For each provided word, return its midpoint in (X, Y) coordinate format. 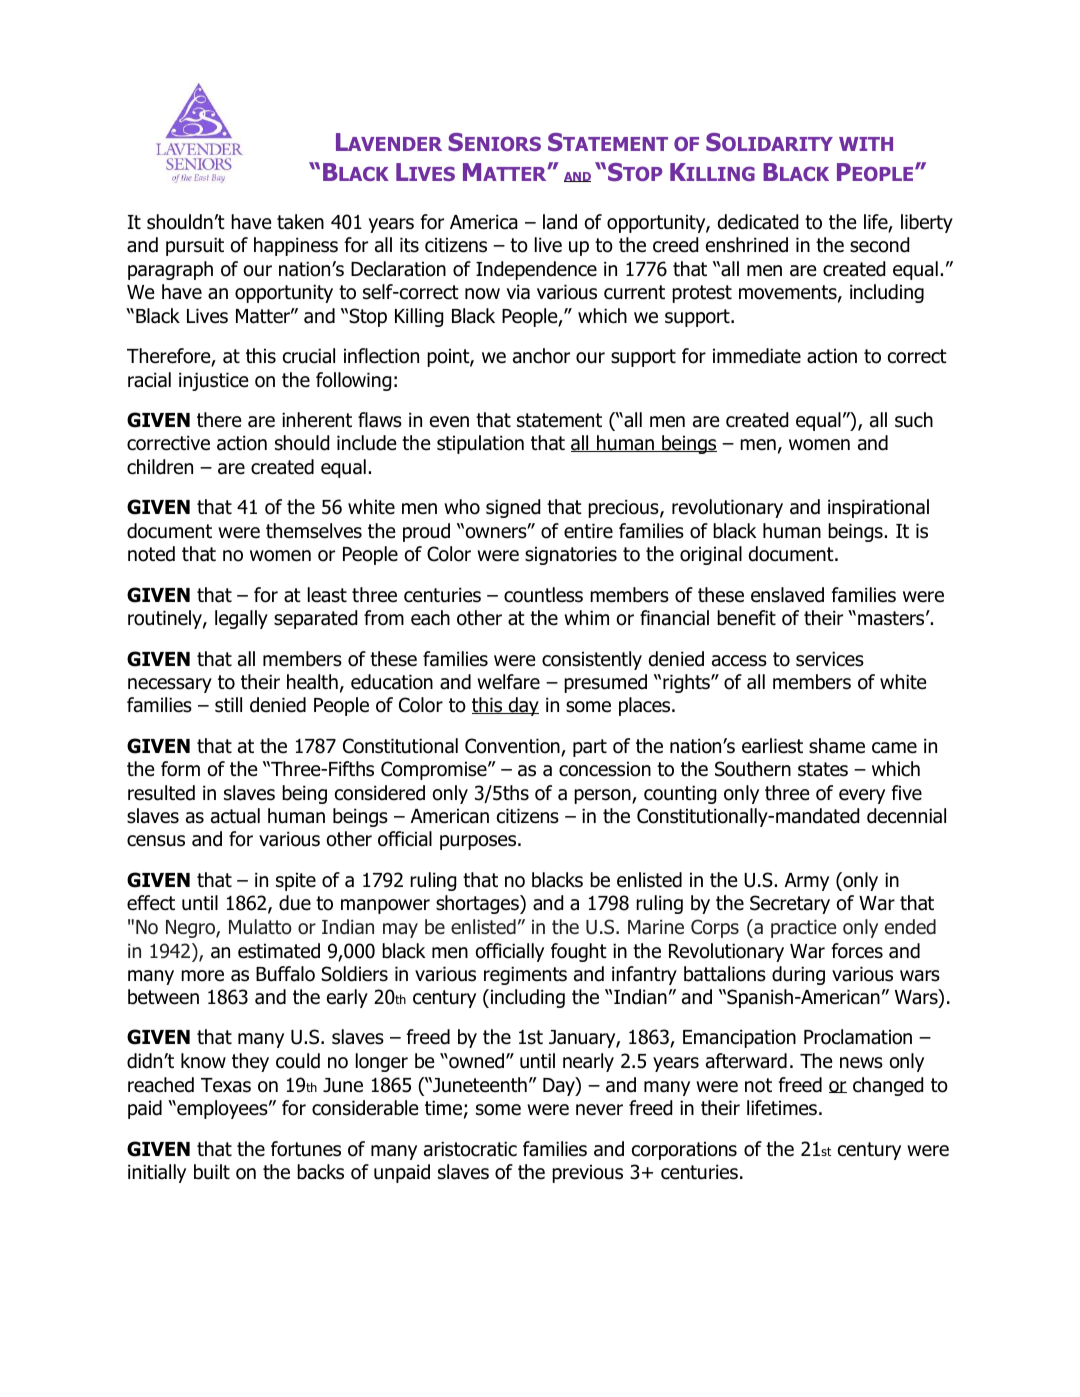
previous (587, 1173)
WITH (866, 144)
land (560, 222)
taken (300, 222)
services (830, 659)
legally (241, 619)
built (212, 1172)
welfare (508, 682)
